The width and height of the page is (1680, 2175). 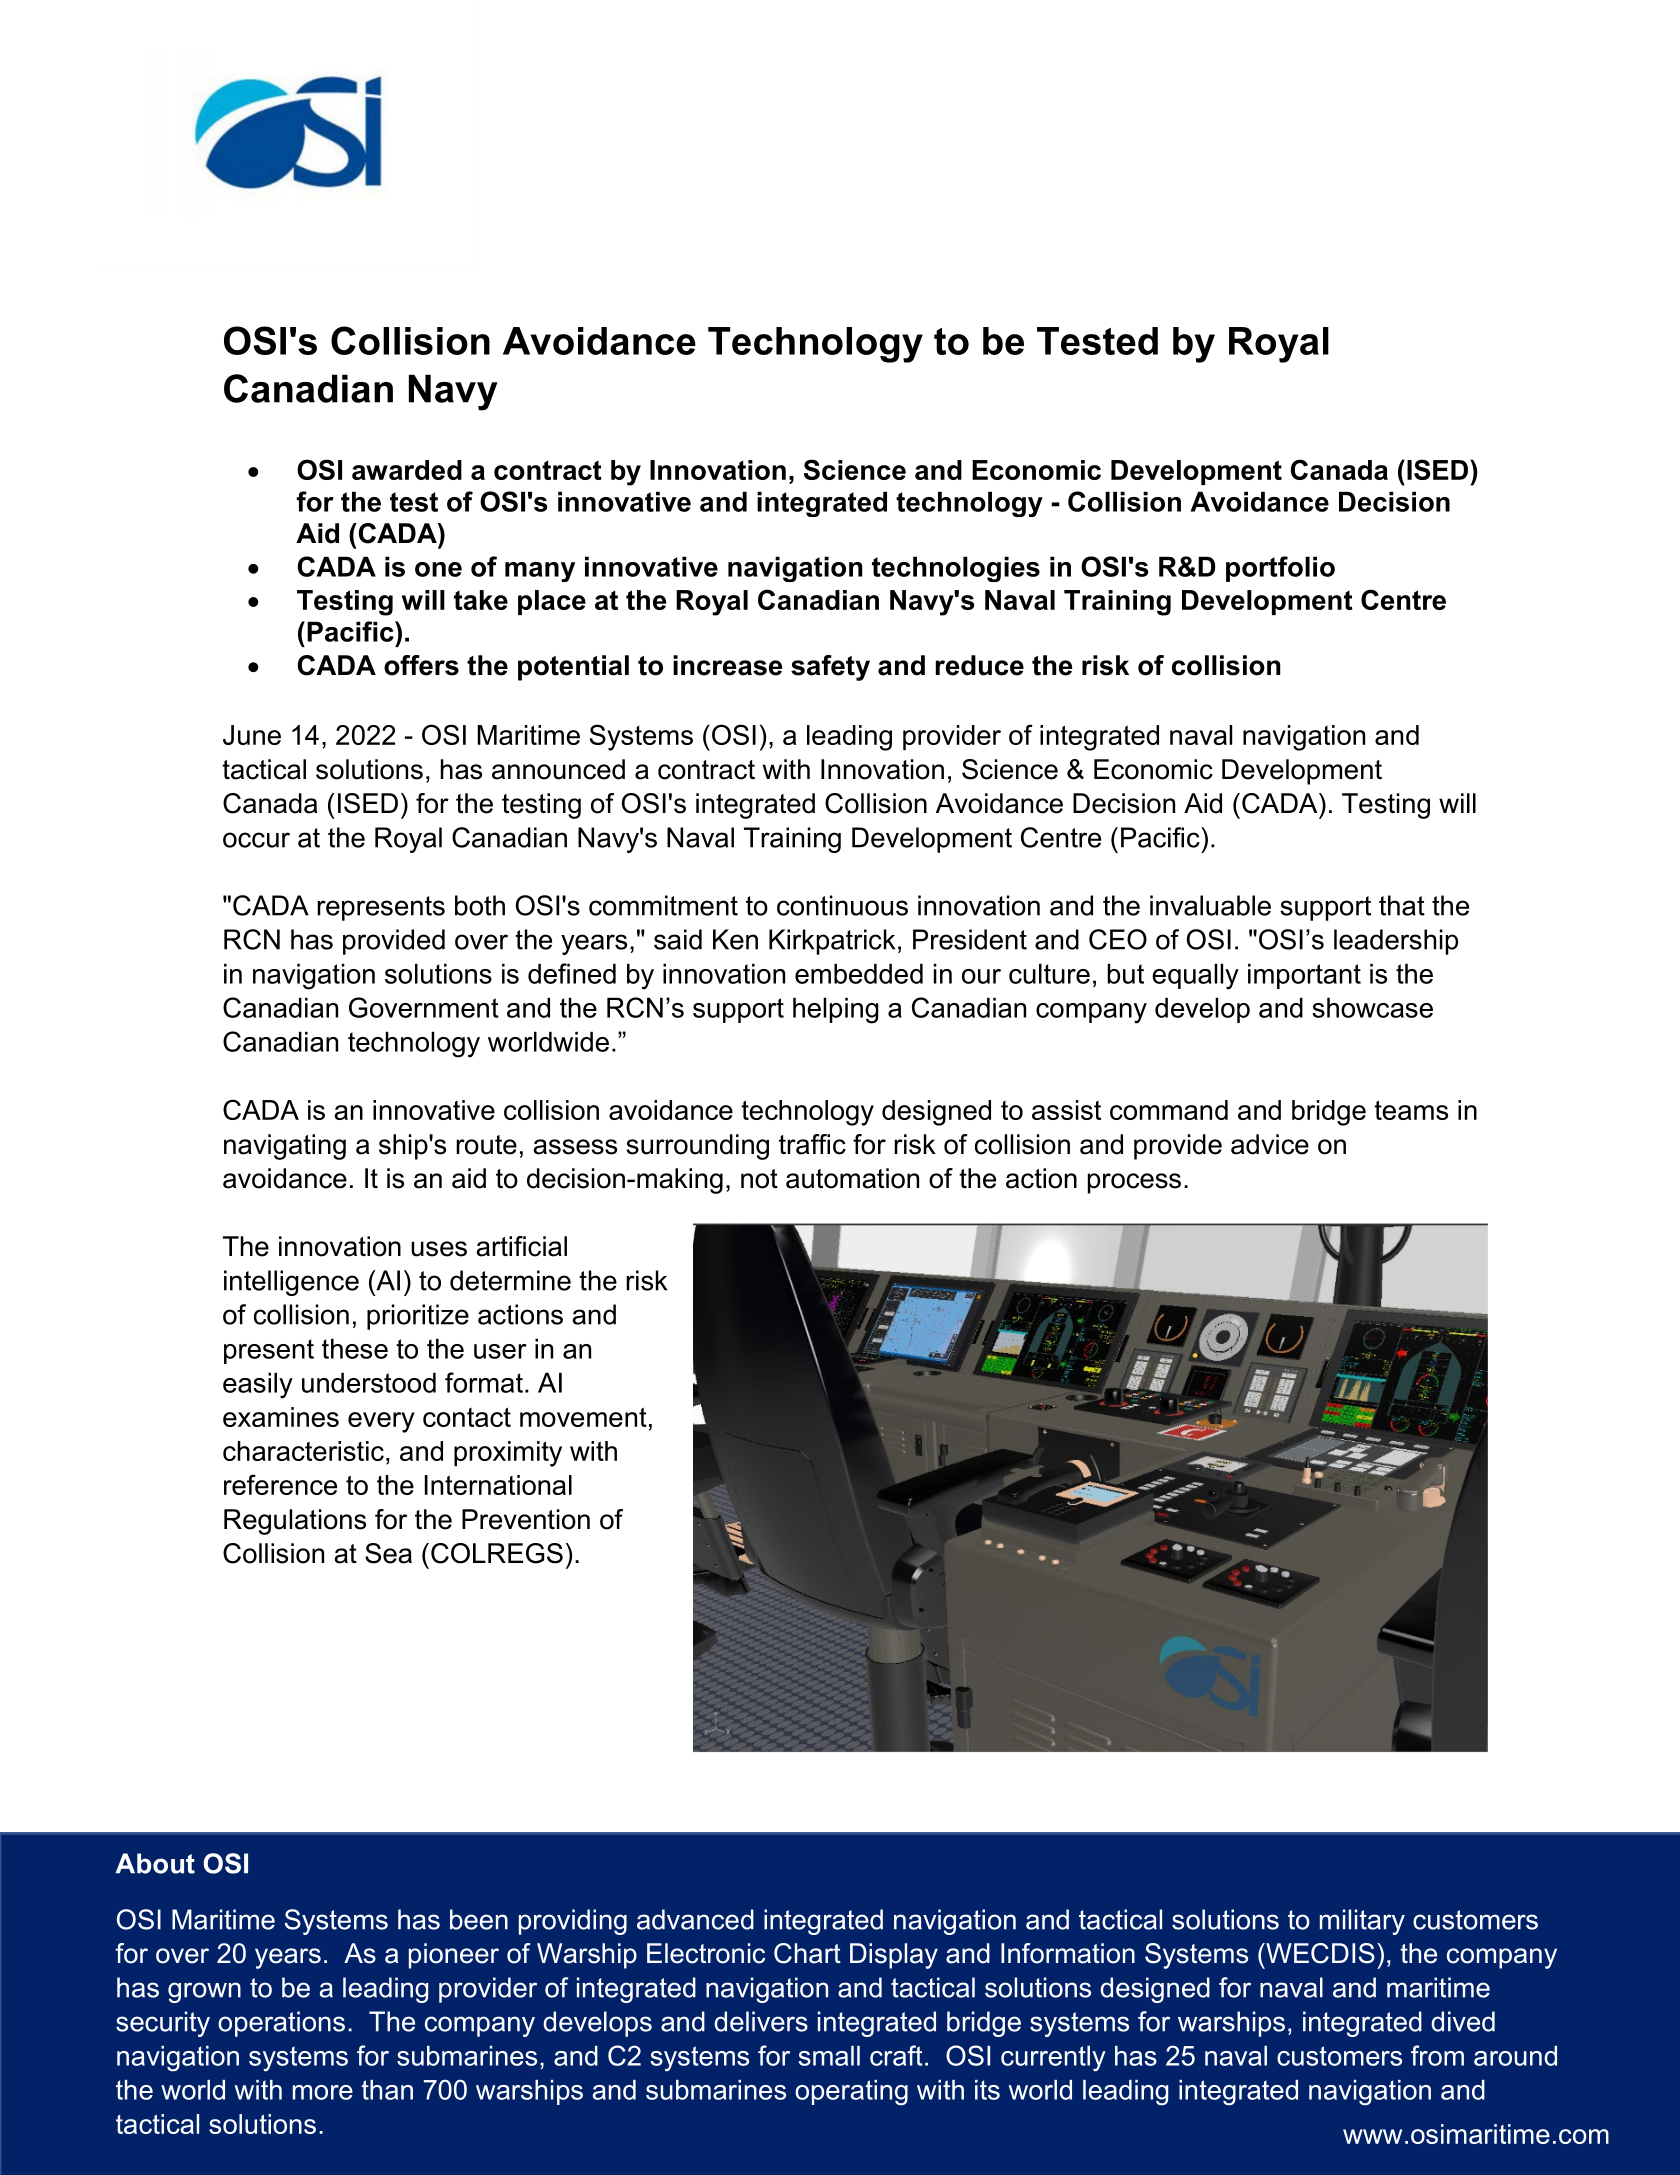 I want to click on Prevention, so click(x=526, y=1519).
